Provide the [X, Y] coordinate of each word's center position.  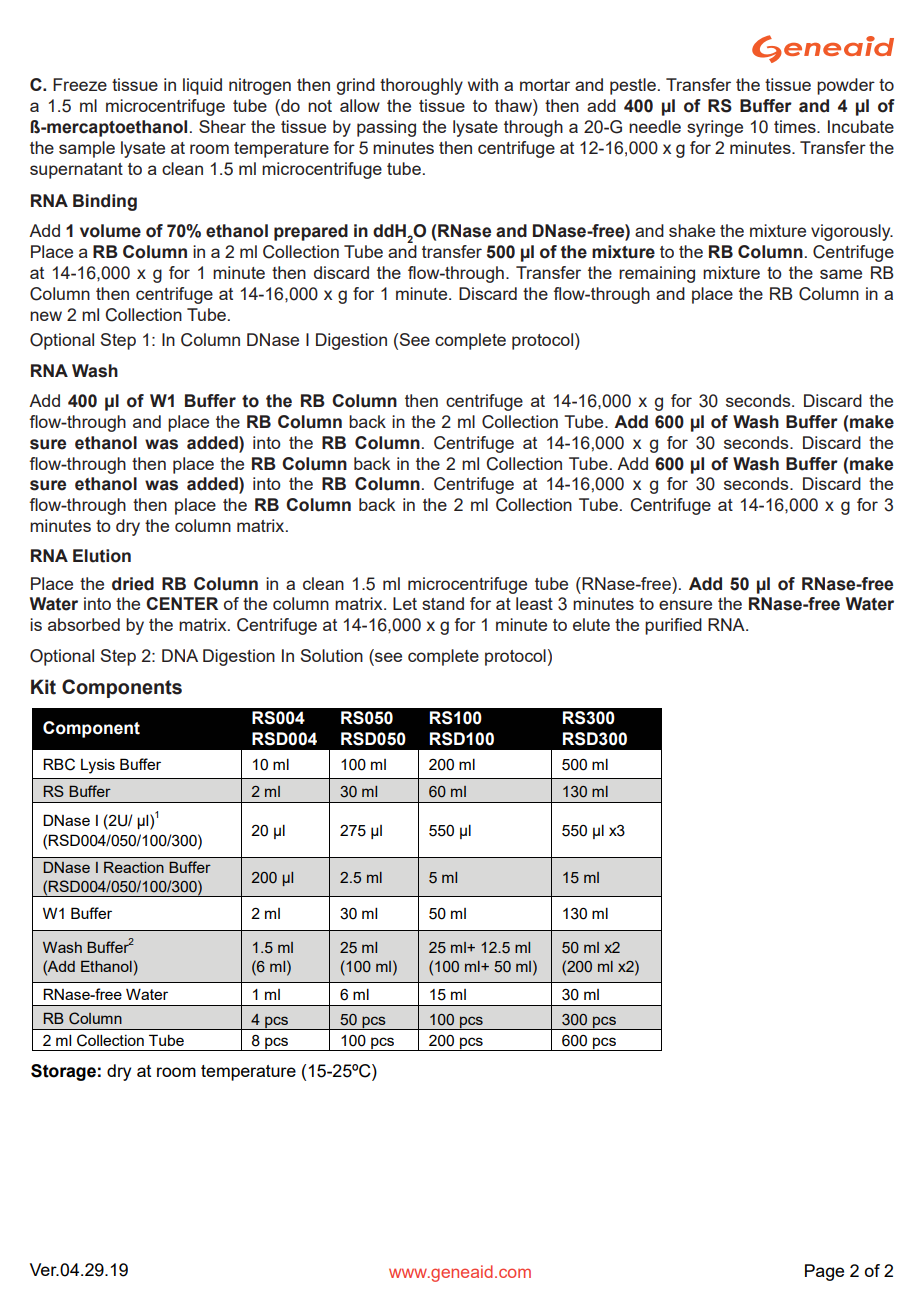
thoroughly [421, 86]
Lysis [98, 766]
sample [87, 149]
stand [443, 603]
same [841, 274]
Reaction [134, 867]
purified [673, 626]
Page [824, 1272]
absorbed [84, 624]
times [796, 126]
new [46, 316]
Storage [63, 1072]
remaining [657, 274]
